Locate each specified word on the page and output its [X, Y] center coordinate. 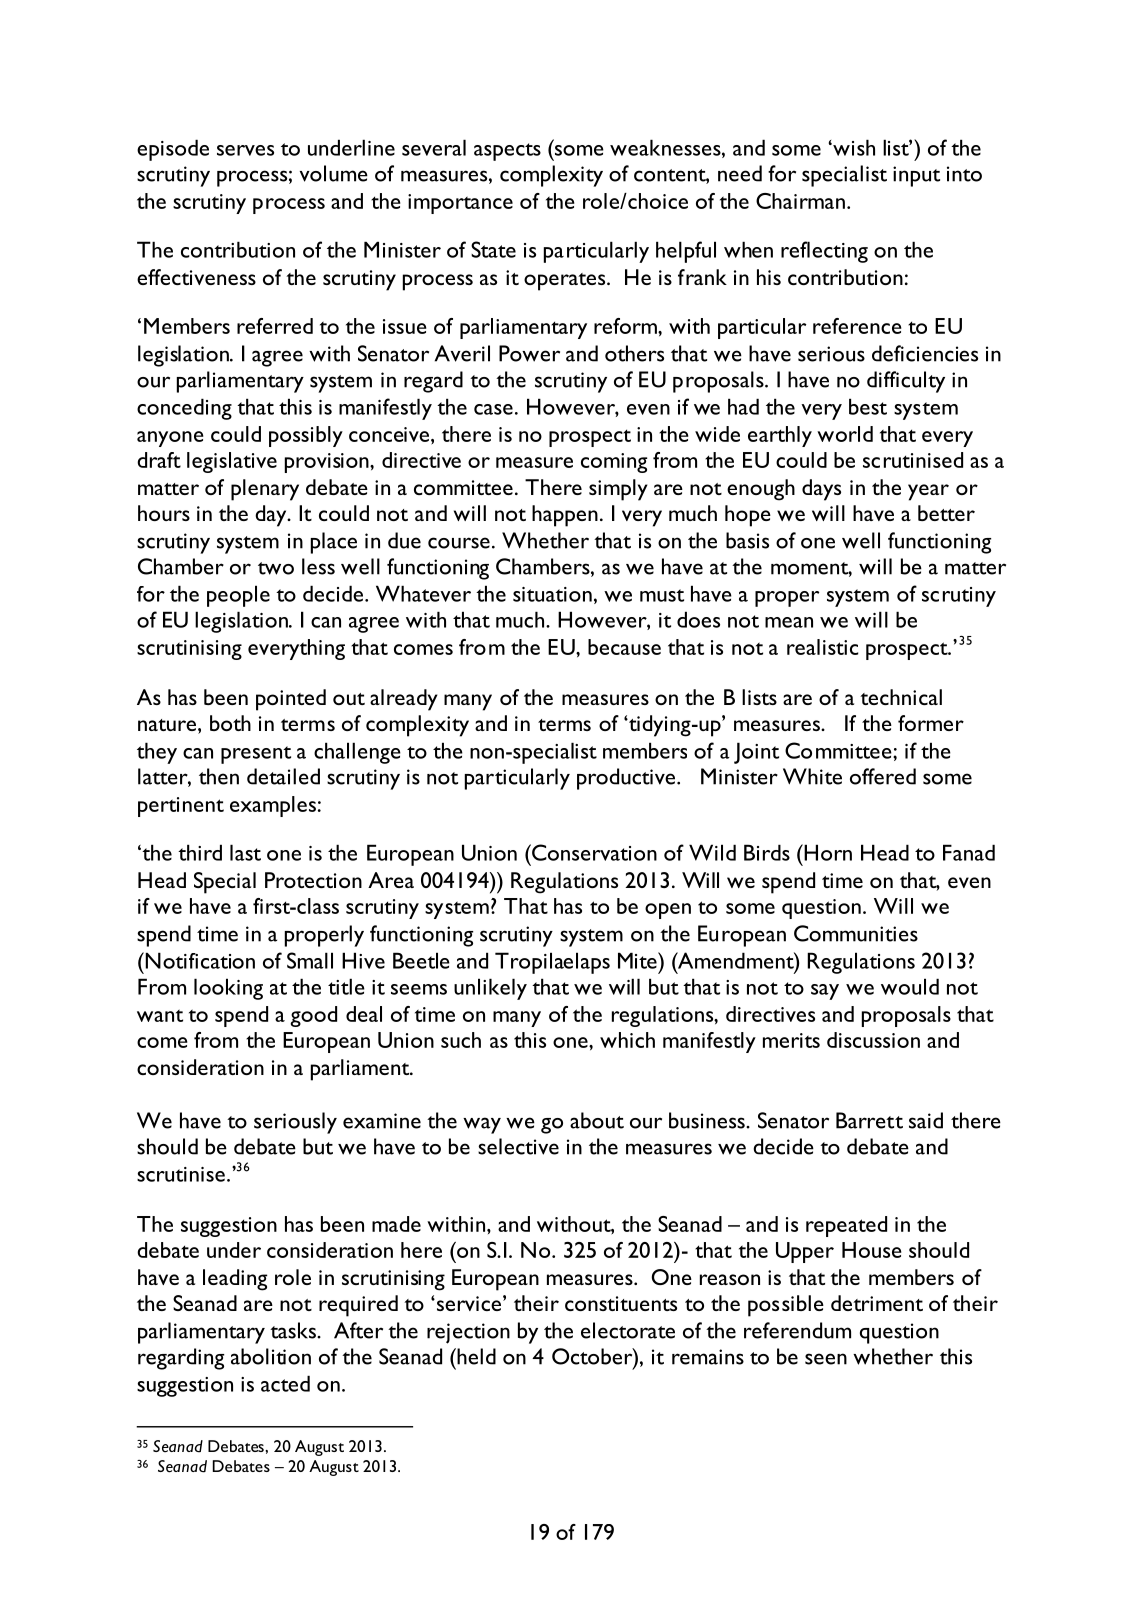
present [256, 755]
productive [627, 779]
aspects [507, 152]
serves [245, 150]
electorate [628, 1330]
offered [883, 776]
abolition [271, 1356]
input [916, 176]
